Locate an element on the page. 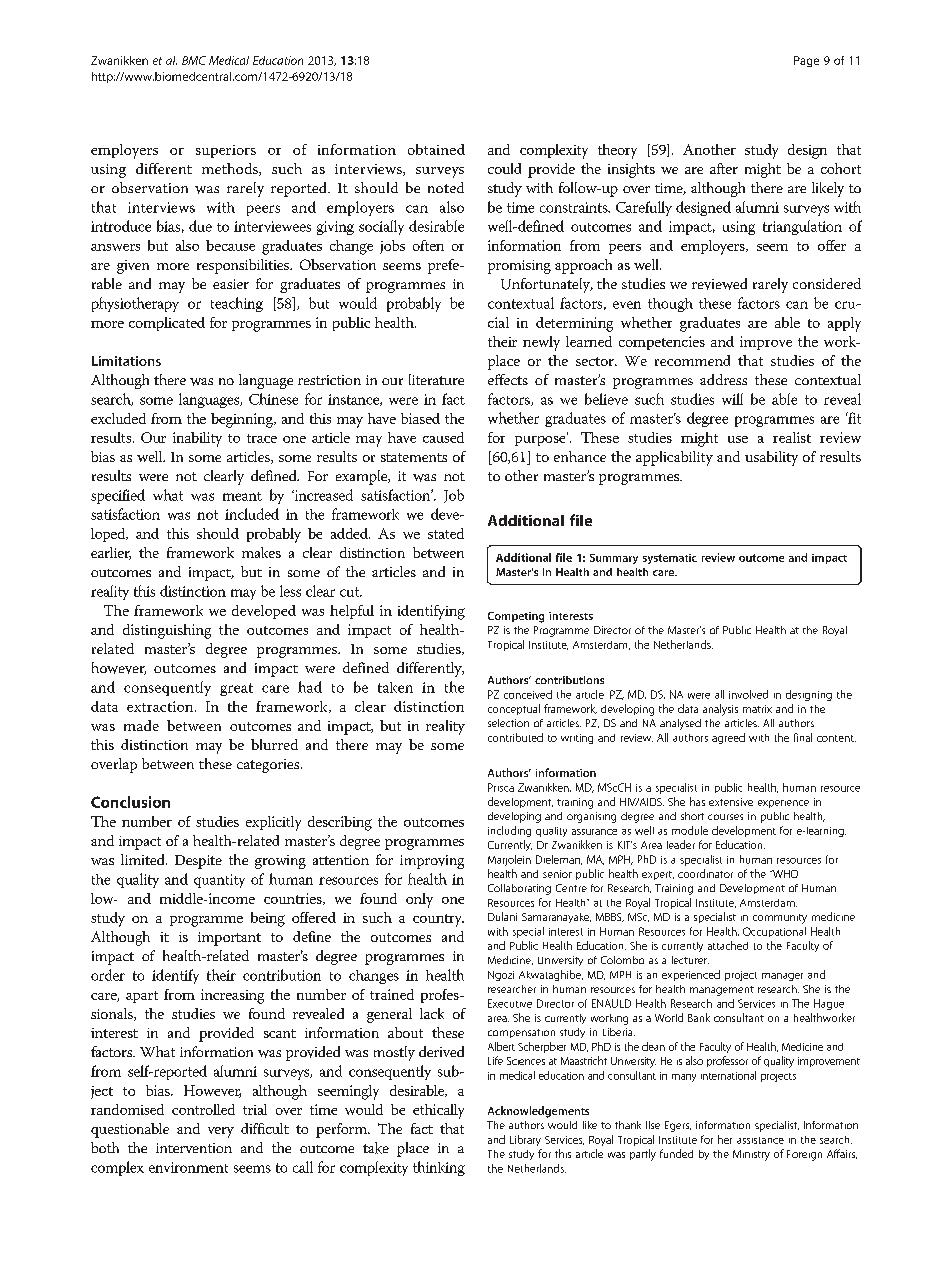 The height and width of the document is (1270, 952). Competing is located at coordinates (516, 617).
